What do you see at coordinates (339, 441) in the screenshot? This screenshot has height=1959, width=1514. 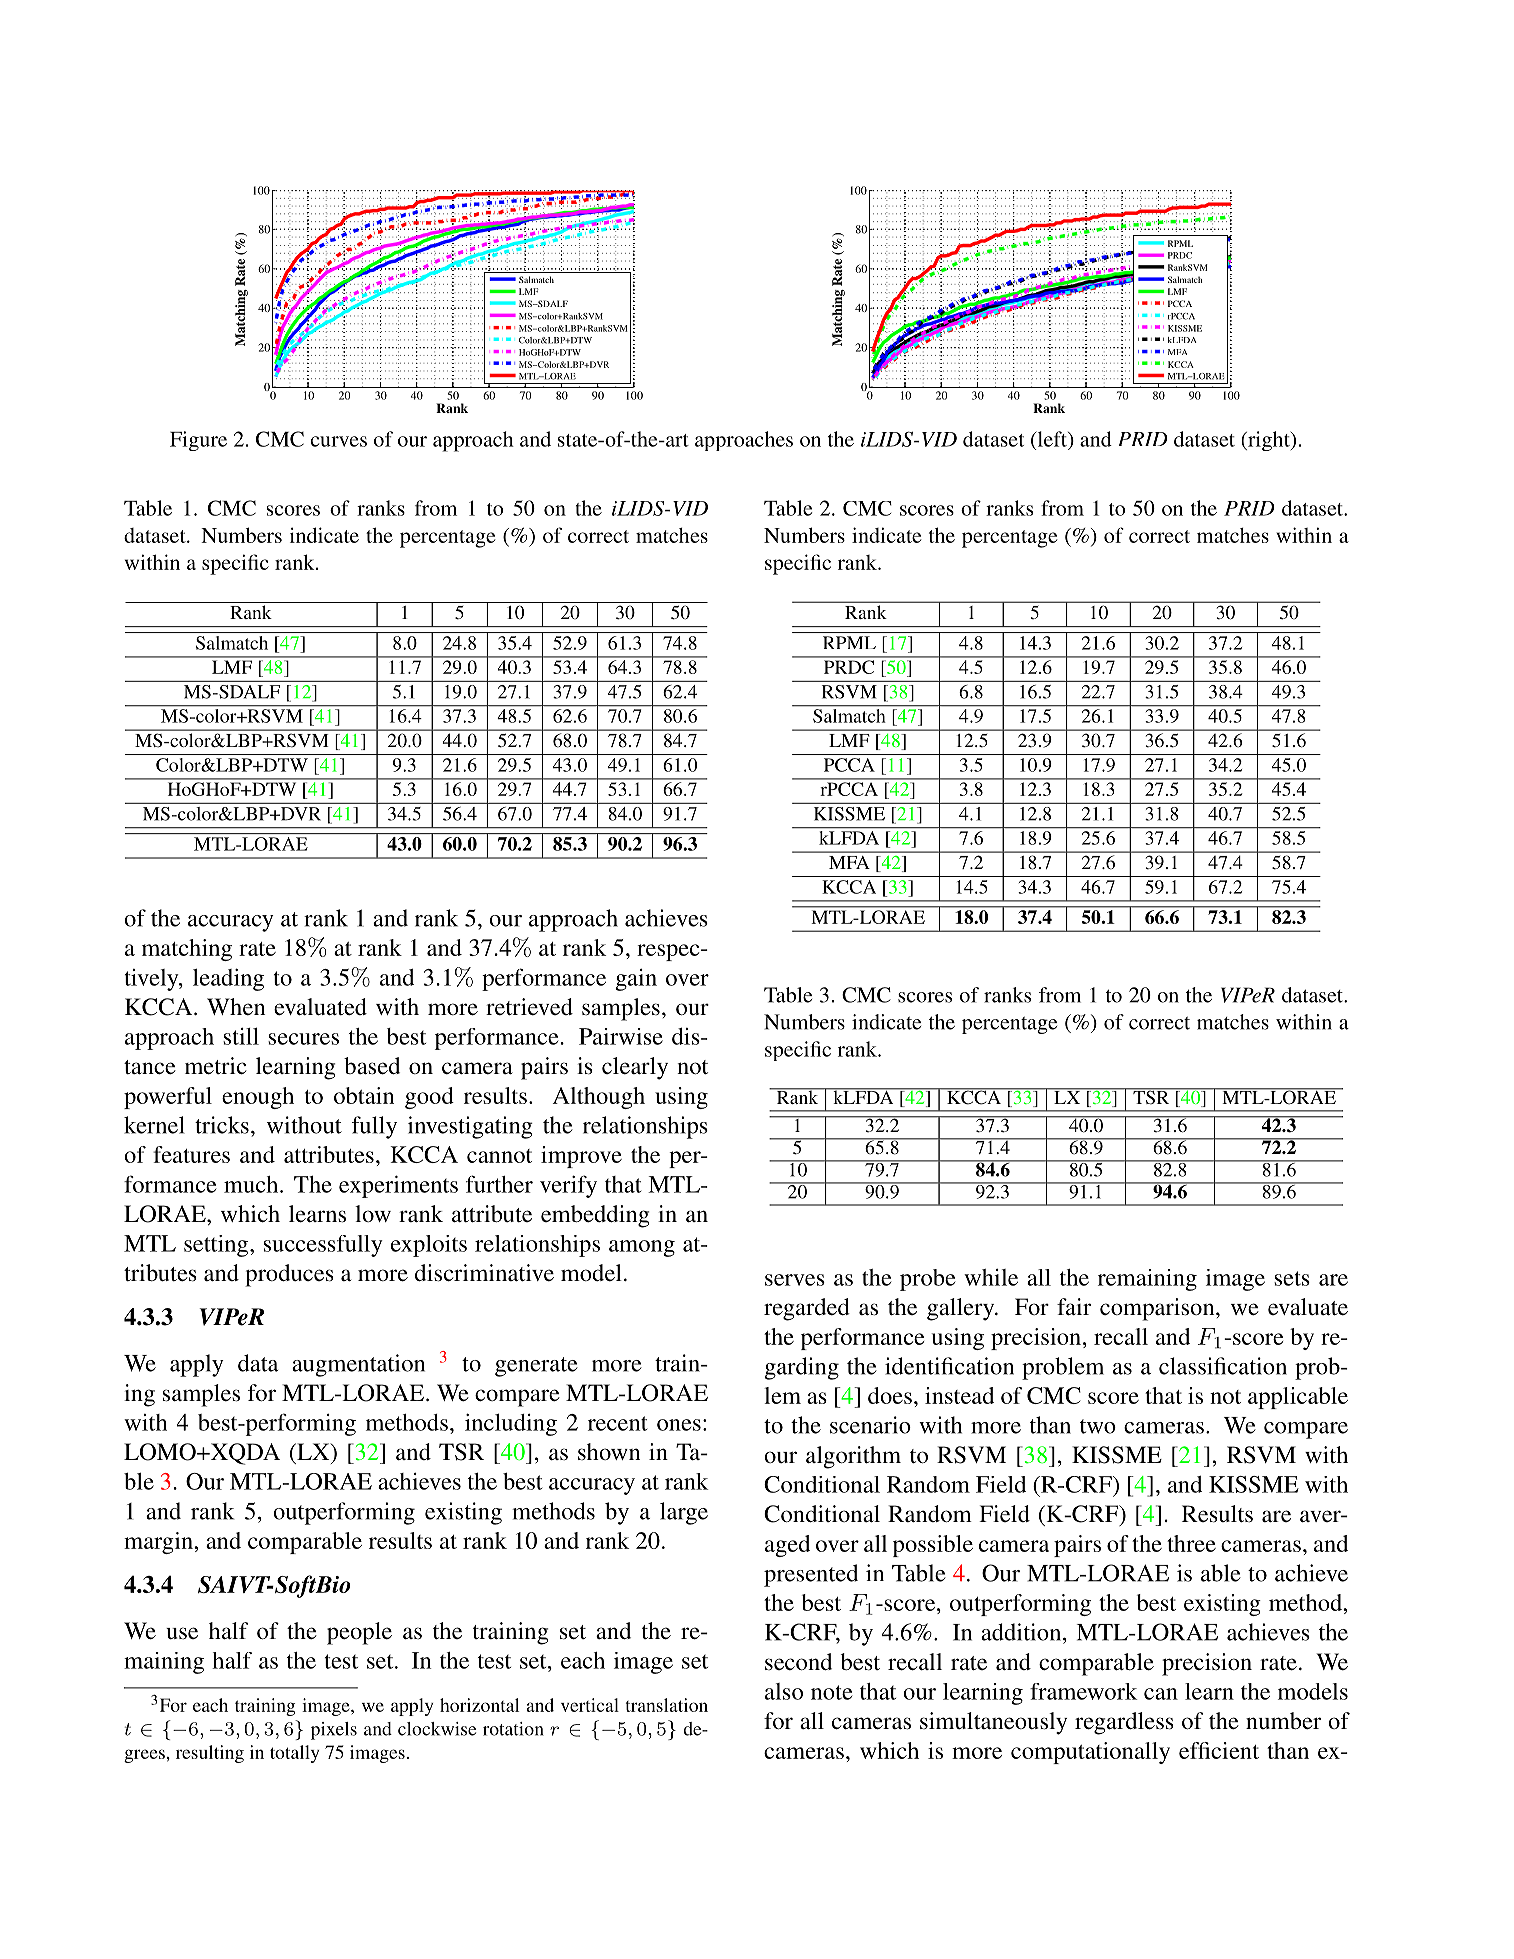 I see `curves` at bounding box center [339, 441].
